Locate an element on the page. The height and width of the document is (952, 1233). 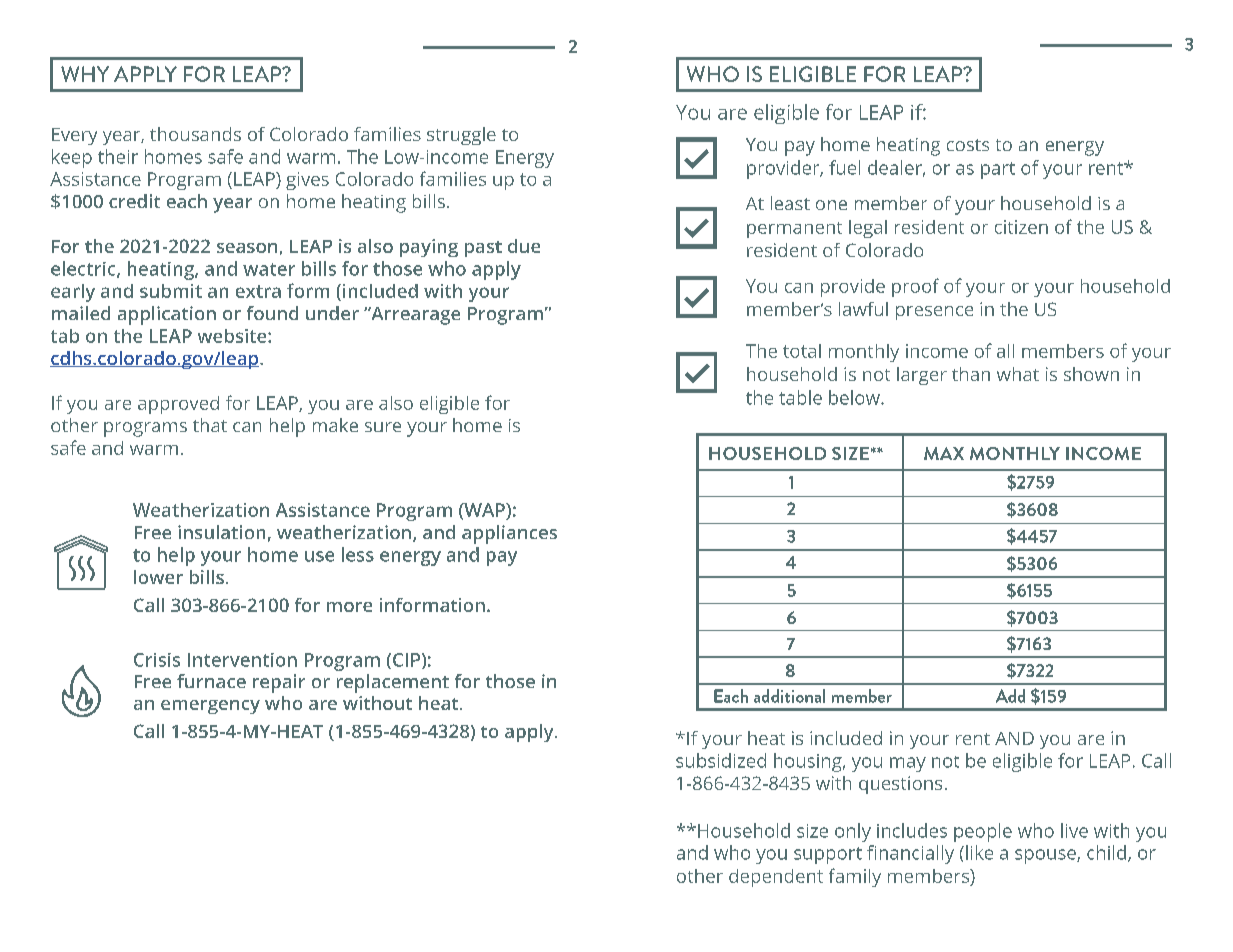
additional is located at coordinates (789, 696).
